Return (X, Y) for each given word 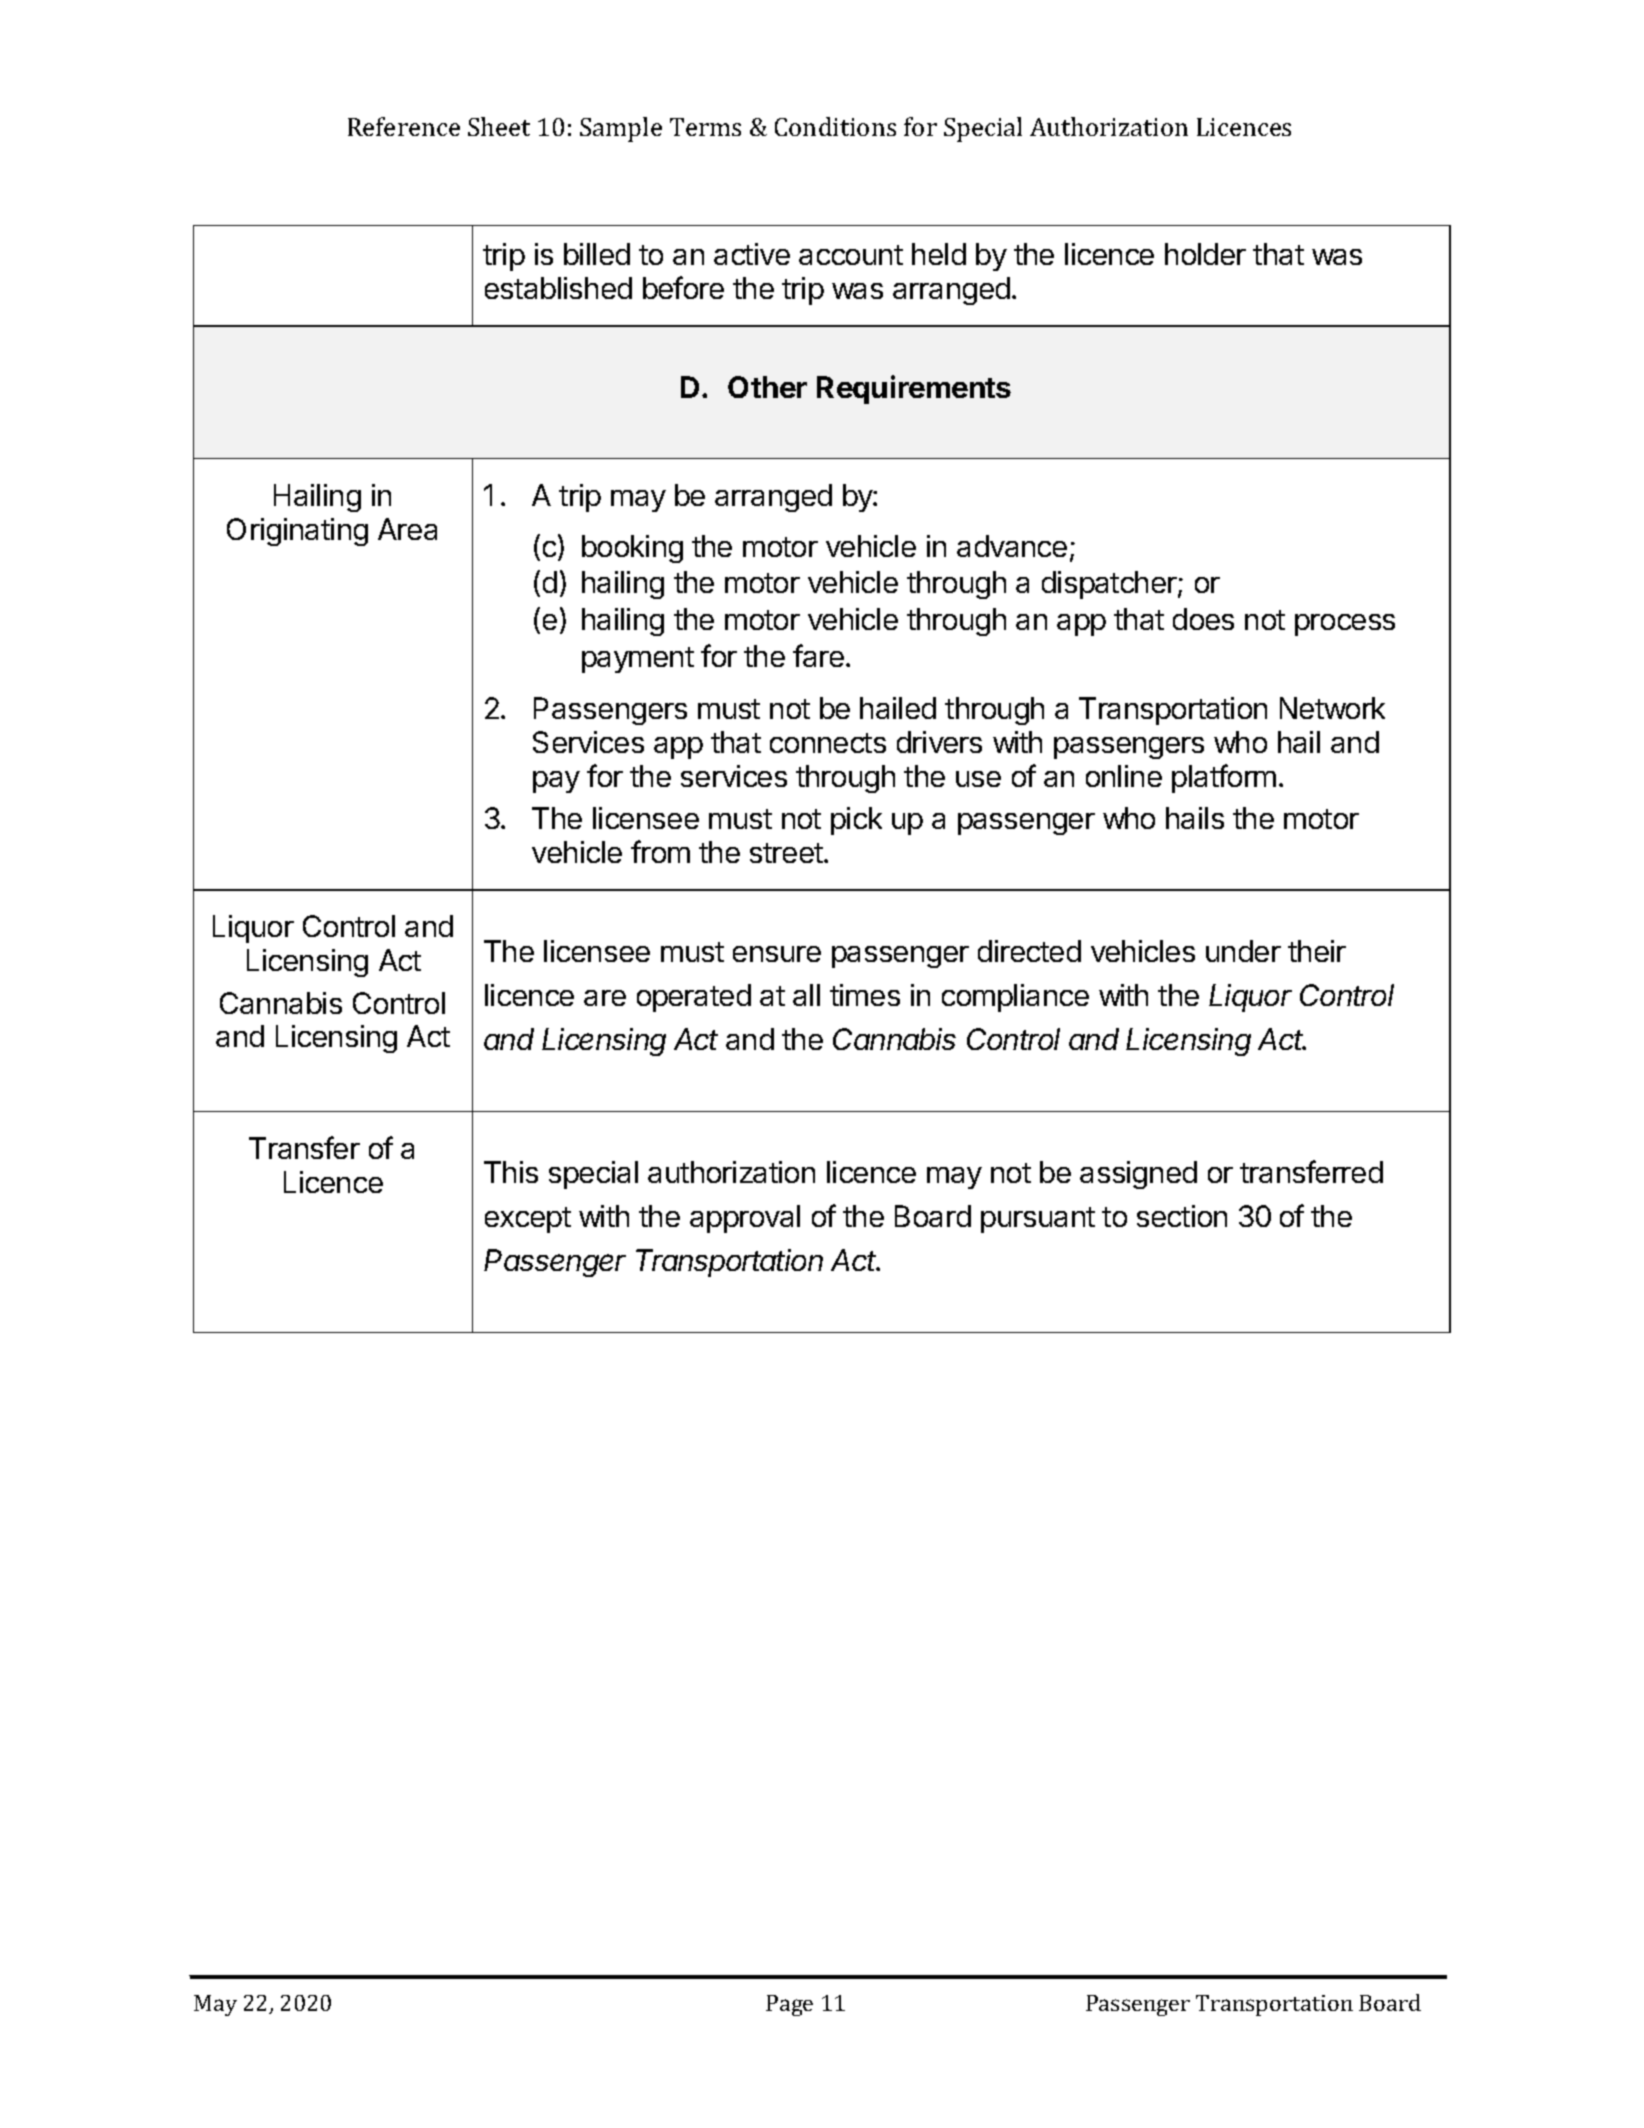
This (511, 1172)
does (1203, 619)
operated (694, 998)
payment (638, 660)
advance (1012, 546)
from (660, 851)
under (1243, 951)
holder (1205, 254)
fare (818, 655)
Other (767, 387)
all (806, 995)
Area (407, 529)
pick (856, 821)
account (851, 255)
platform (1224, 778)
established (558, 288)
